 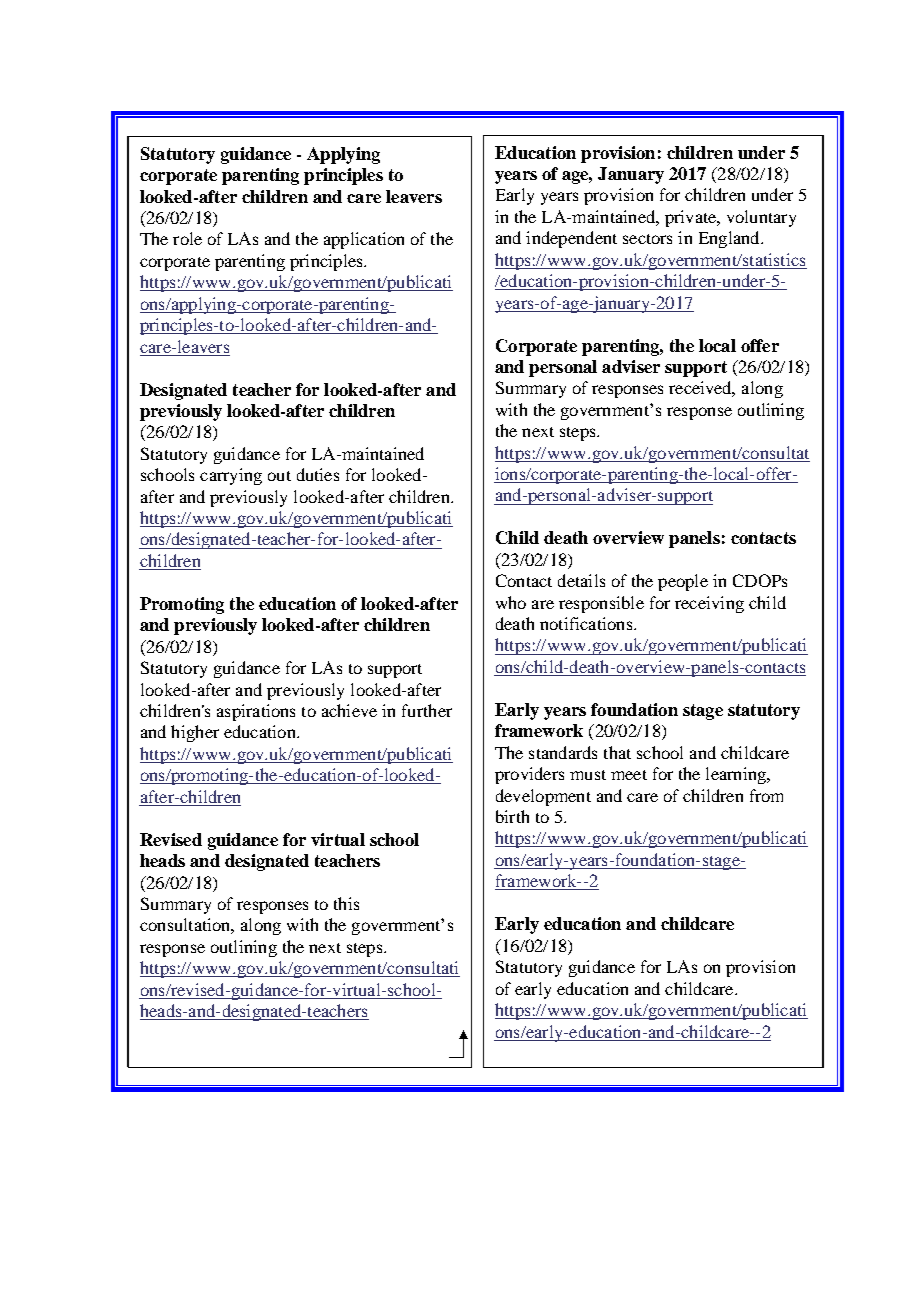 I want to click on achieve, so click(x=349, y=710).
